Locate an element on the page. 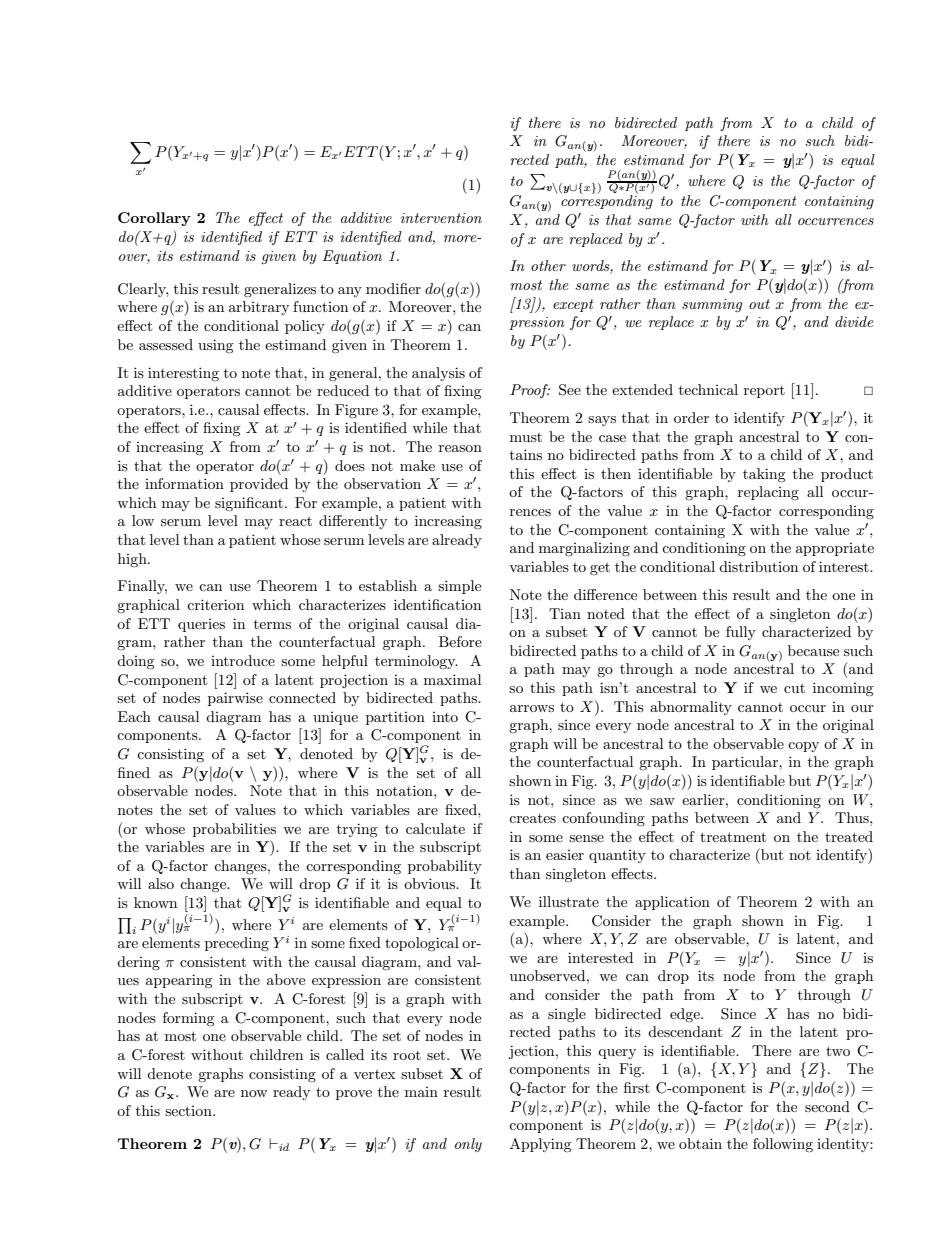 This document has height=1233, width=952. creates is located at coordinates (532, 818).
